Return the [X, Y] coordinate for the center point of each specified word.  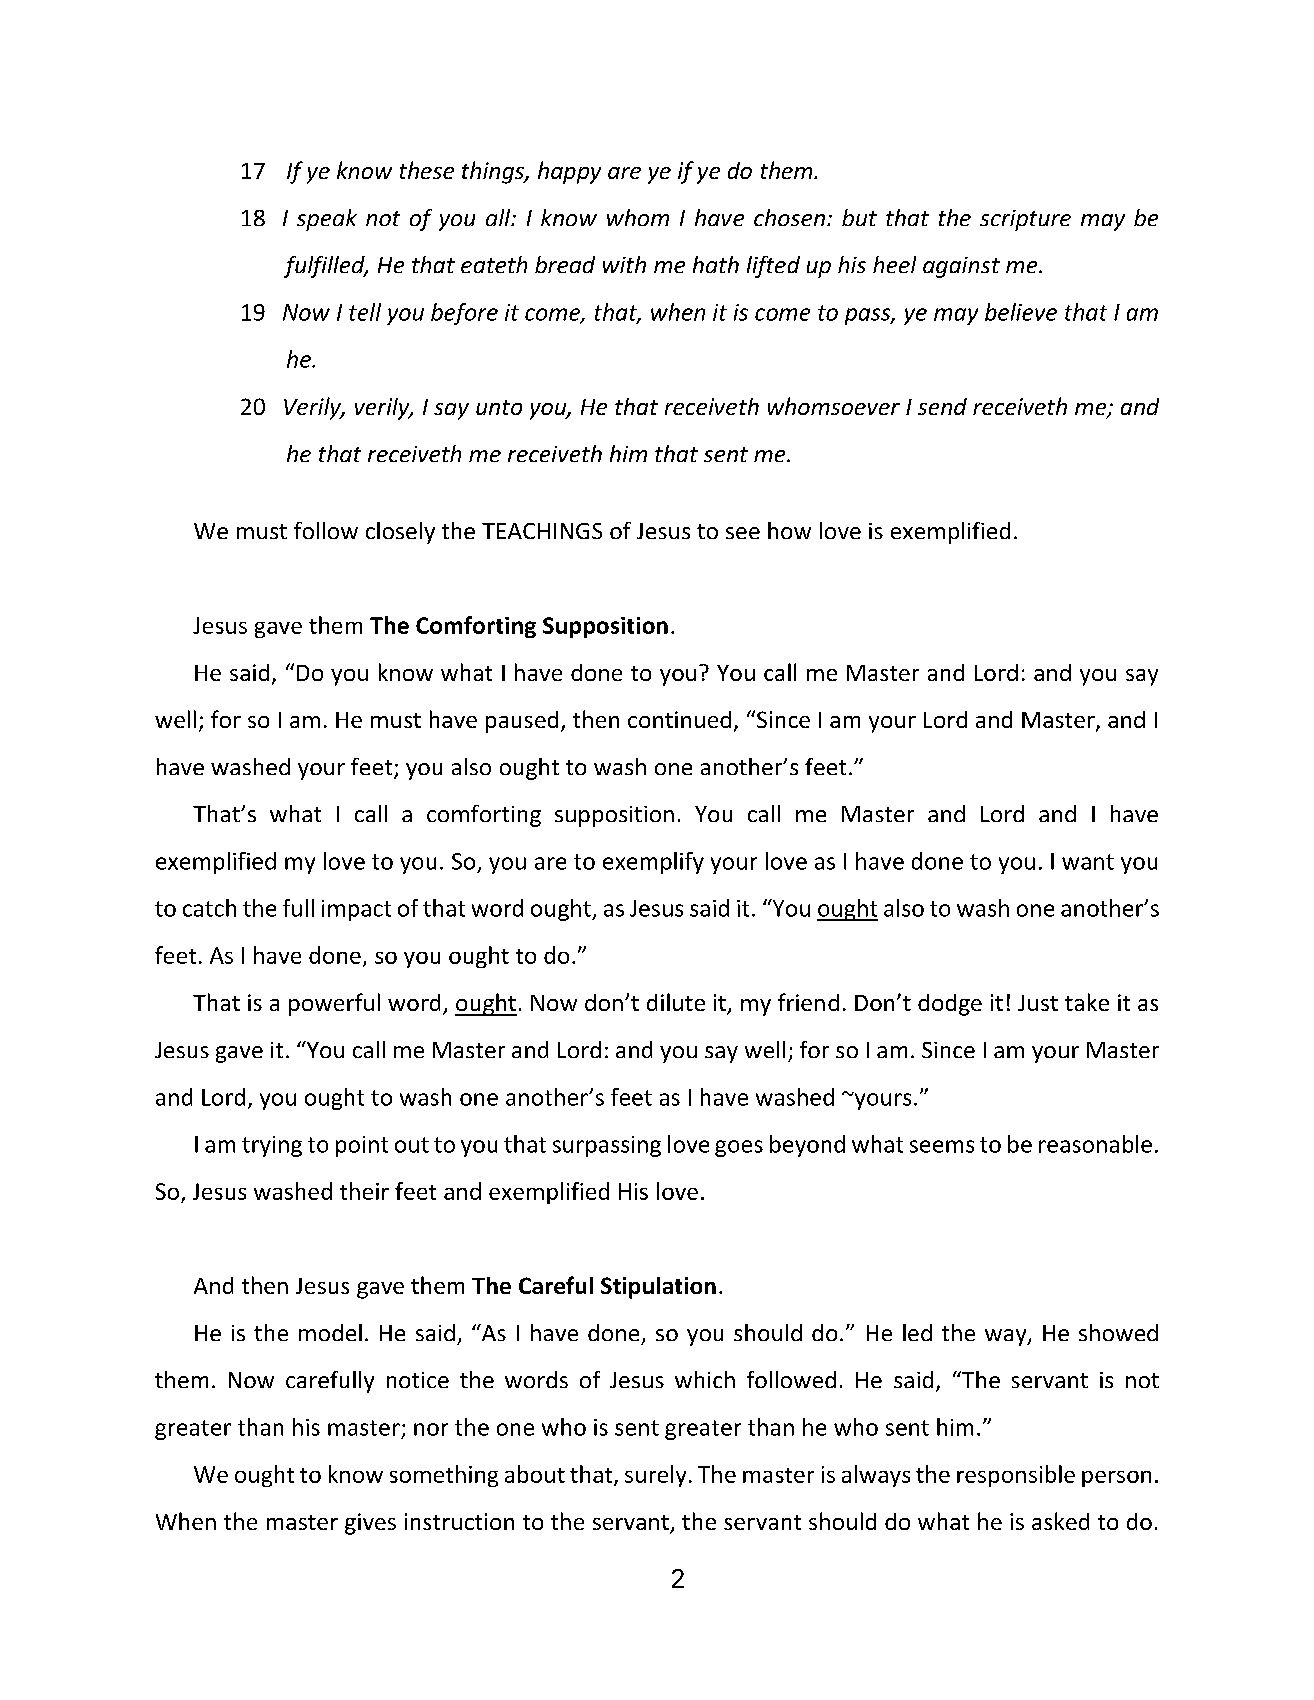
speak [327, 220]
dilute [676, 1002]
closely [400, 533]
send [942, 406]
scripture [1025, 220]
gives [370, 1524]
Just [1038, 1003]
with [624, 264]
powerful [334, 1004]
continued [679, 719]
